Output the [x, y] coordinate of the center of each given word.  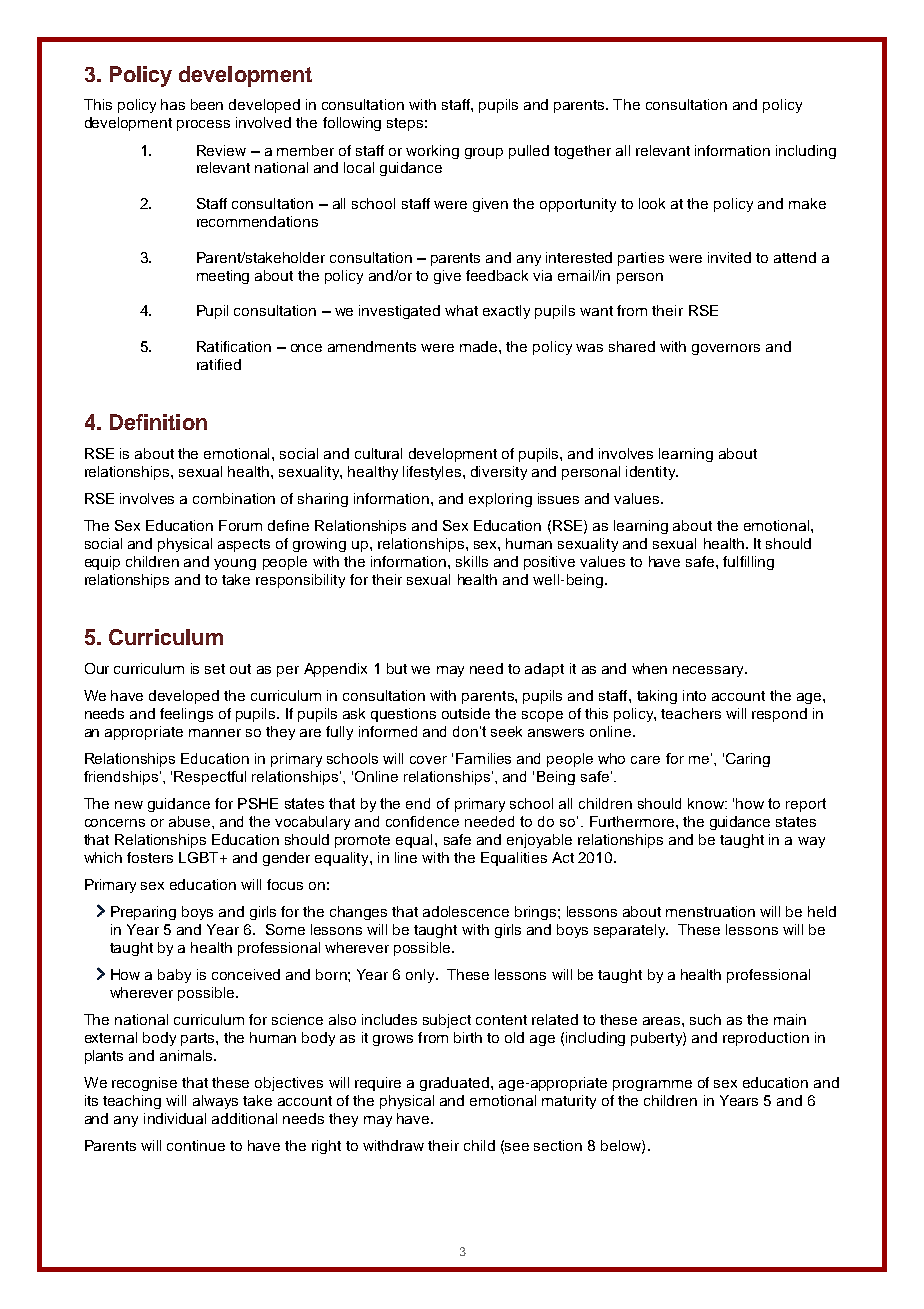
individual [175, 1118]
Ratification [234, 346]
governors [726, 349]
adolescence [466, 911]
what [461, 310]
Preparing [143, 913]
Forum [240, 525]
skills [472, 561]
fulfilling [748, 563]
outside [466, 713]
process [203, 125]
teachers [691, 713]
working [432, 152]
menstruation [710, 911]
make [807, 203]
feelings [186, 715]
